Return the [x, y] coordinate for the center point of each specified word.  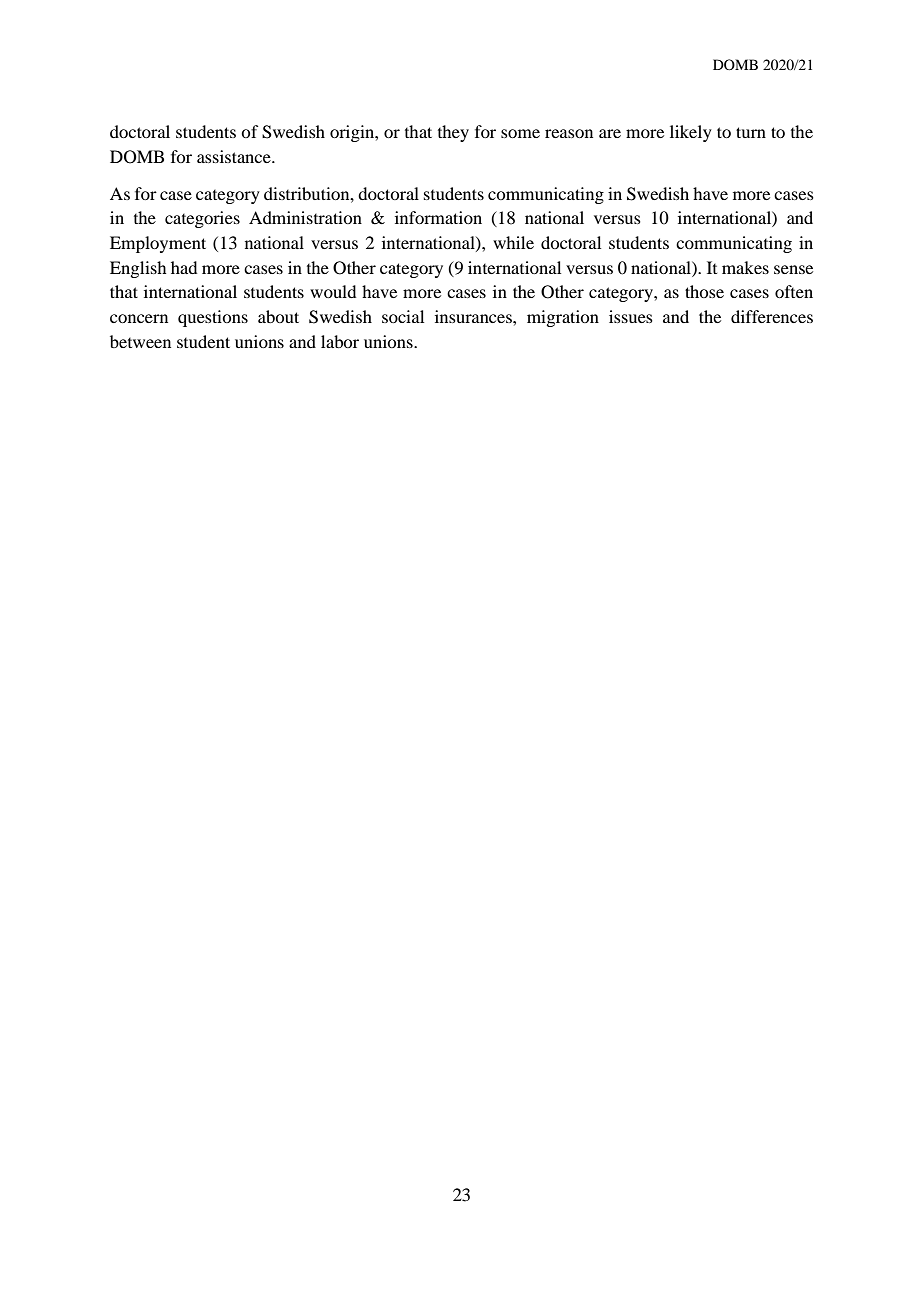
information [438, 217]
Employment [158, 244]
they [453, 133]
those [704, 291]
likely [691, 133]
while [513, 242]
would [333, 291]
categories [202, 219]
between [140, 341]
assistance [235, 156]
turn [751, 132]
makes [745, 267]
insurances [474, 316]
